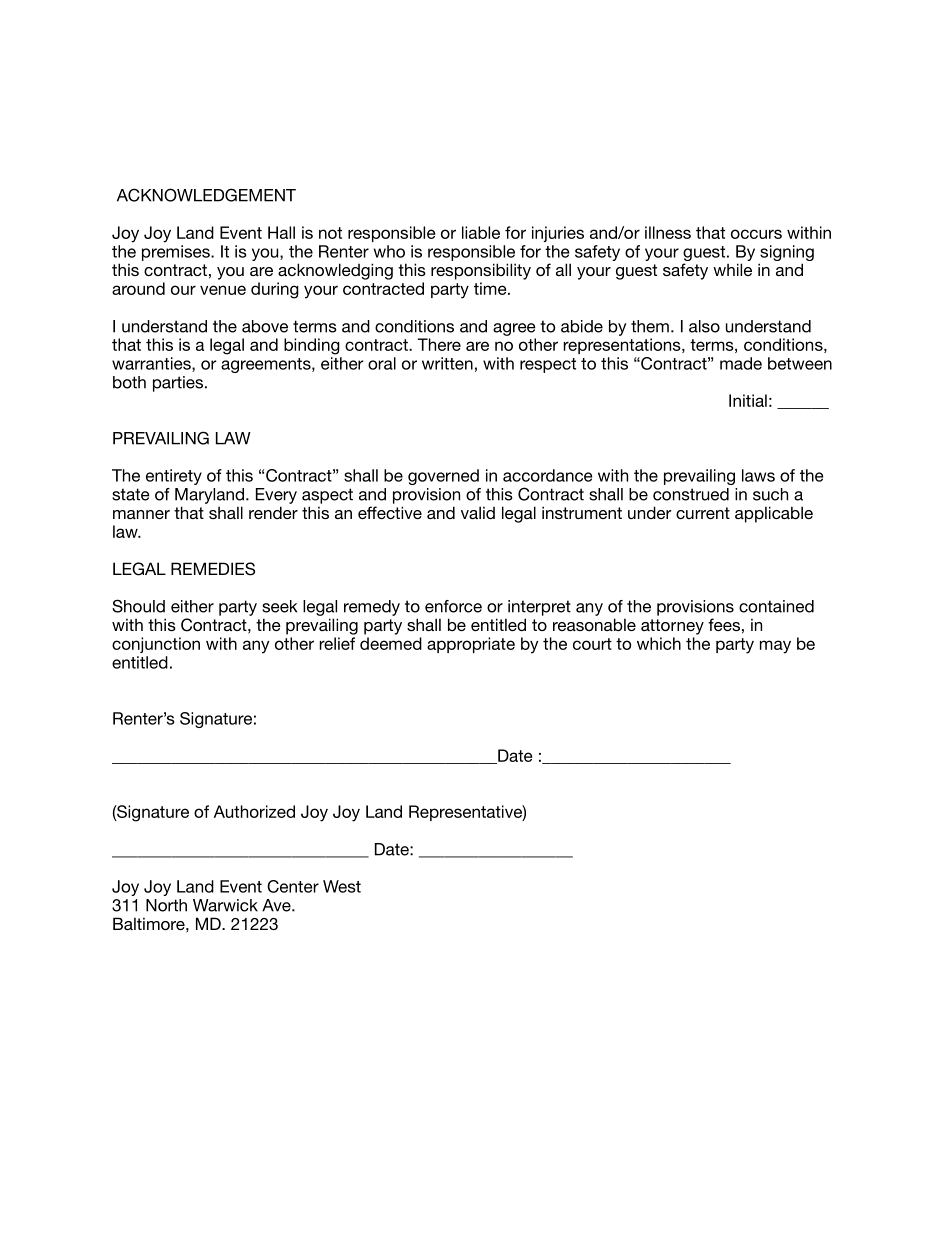  What do you see at coordinates (225, 905) in the image?
I see `Warwick` at bounding box center [225, 905].
